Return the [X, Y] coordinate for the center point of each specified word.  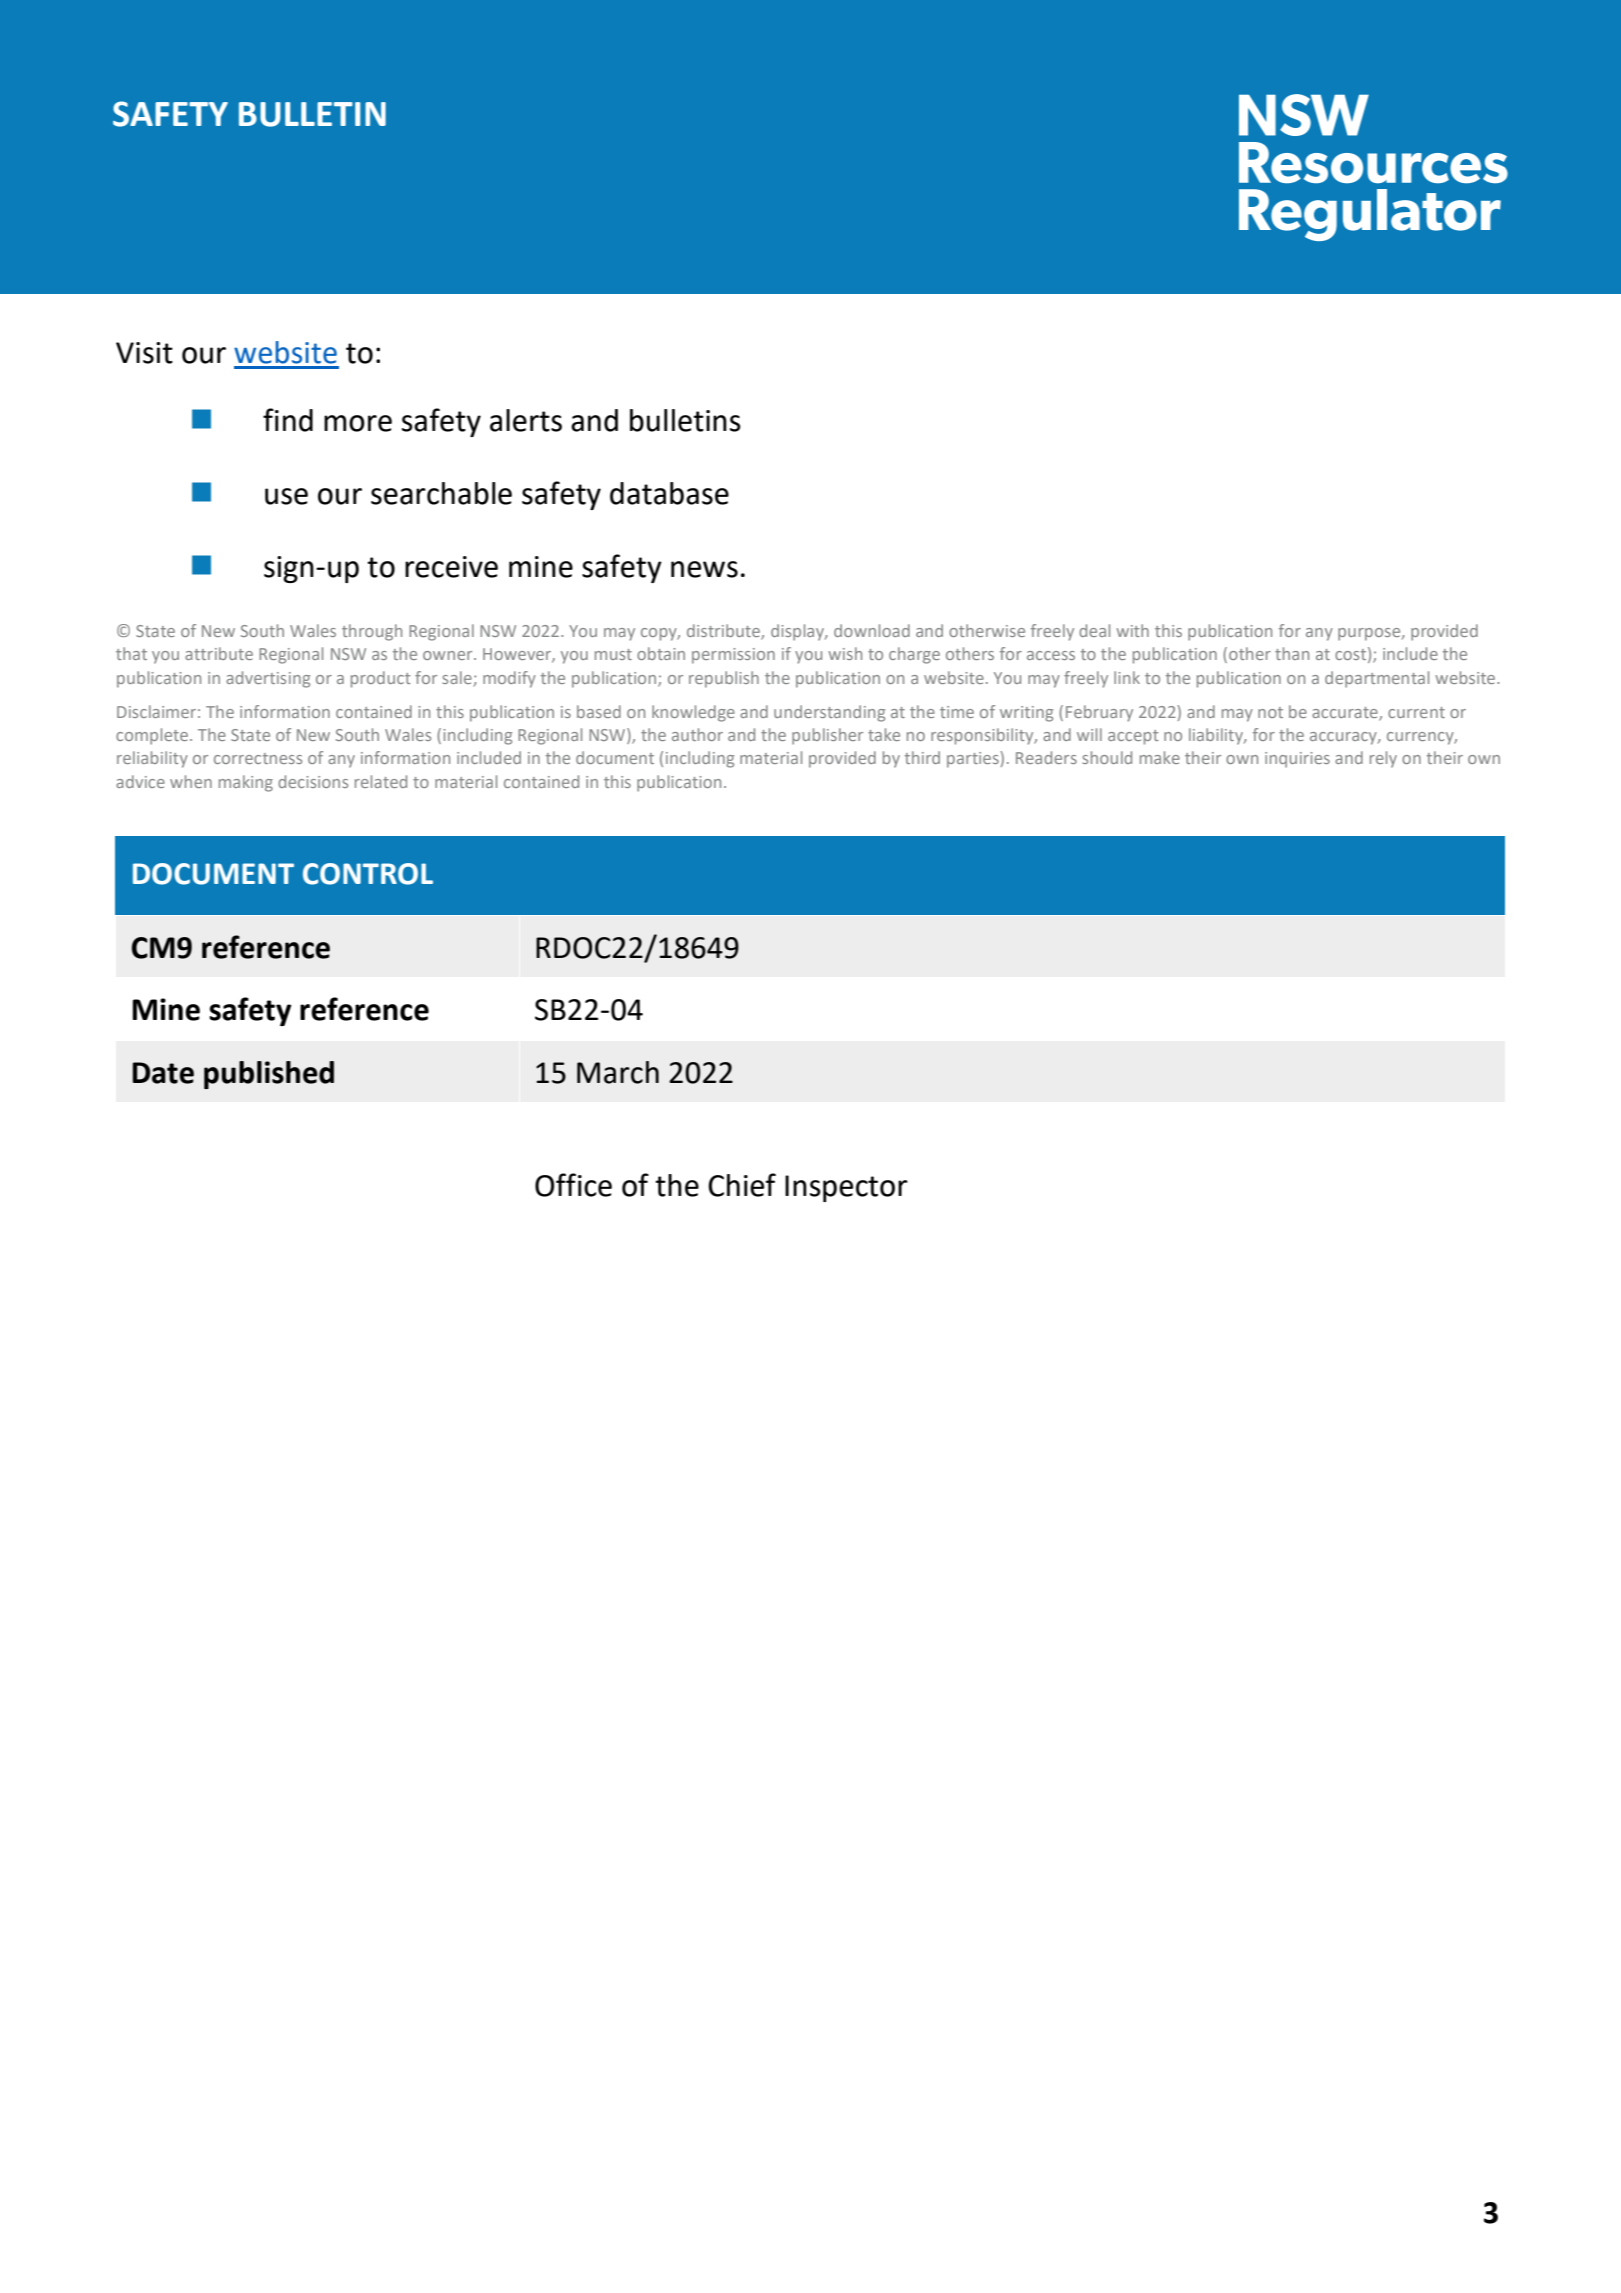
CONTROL [368, 874]
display [799, 632]
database [669, 493]
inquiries [1297, 760]
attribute [219, 653]
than [1292, 653]
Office [573, 1185]
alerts [526, 420]
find [288, 420]
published [269, 1075]
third [922, 757]
